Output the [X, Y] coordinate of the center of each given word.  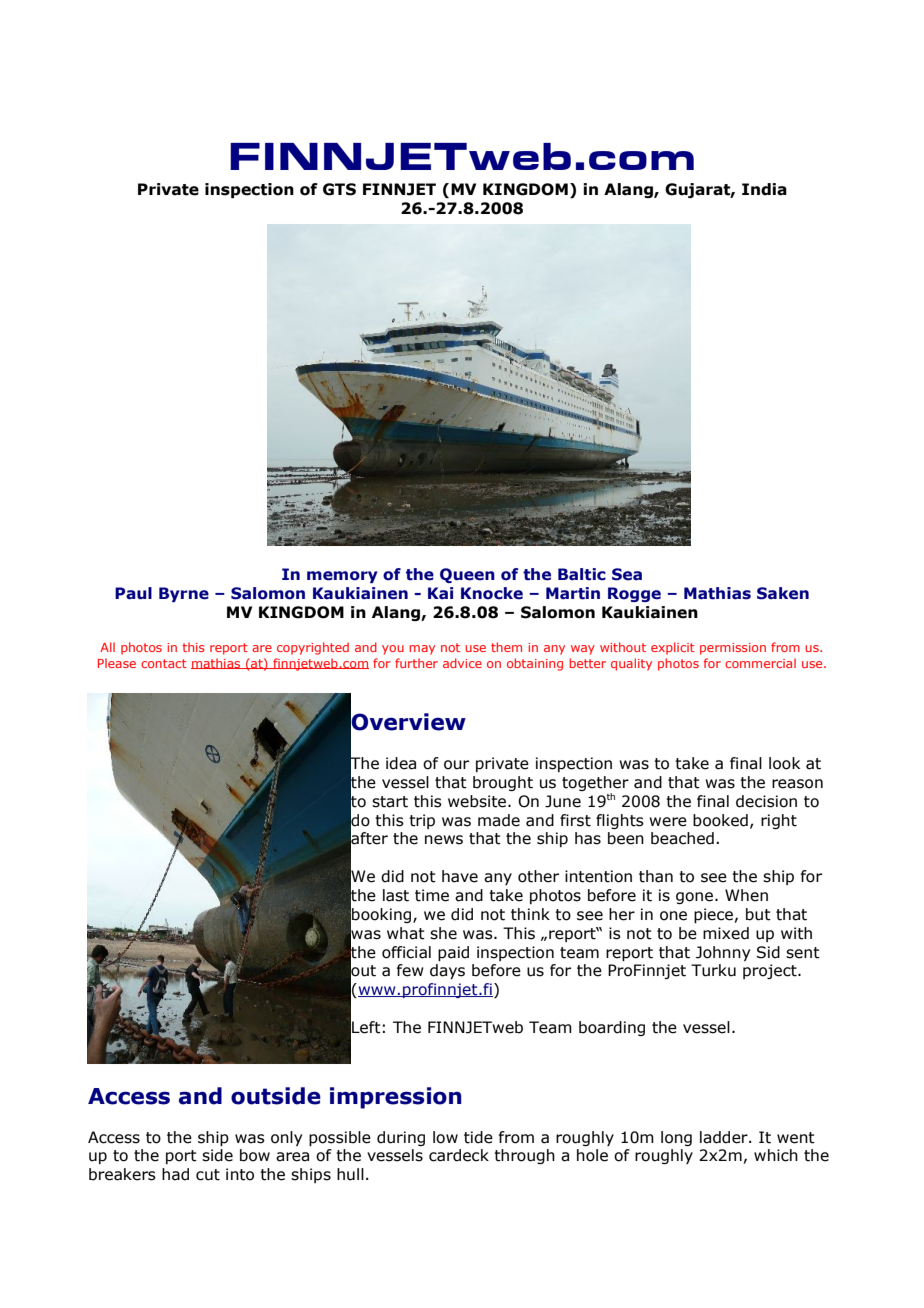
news [444, 840]
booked [720, 820]
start [390, 802]
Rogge [634, 594]
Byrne [184, 594]
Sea [627, 574]
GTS [339, 189]
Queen [467, 575]
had [175, 1174]
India [764, 189]
